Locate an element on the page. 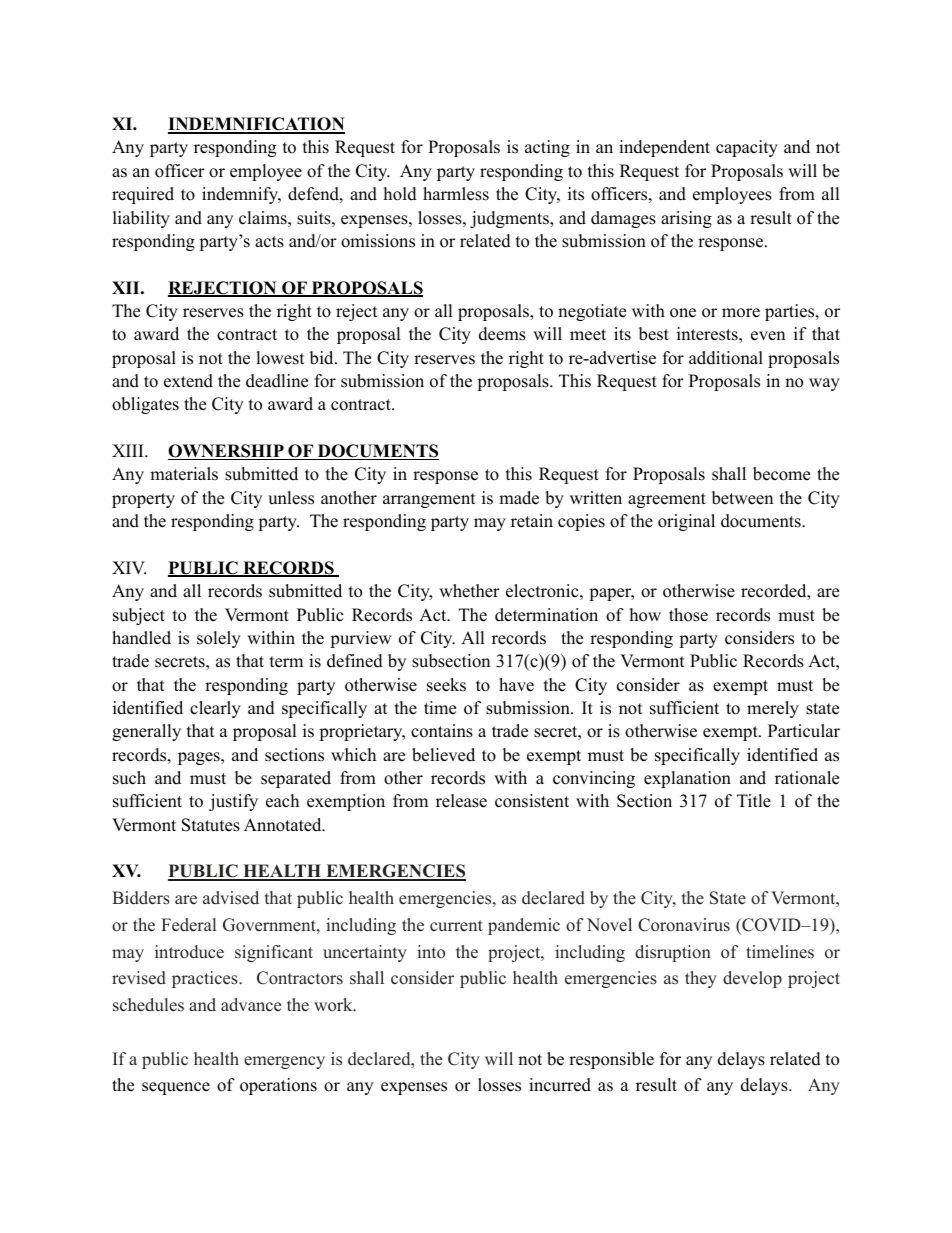  INDEMNIFICATION is located at coordinates (256, 125).
